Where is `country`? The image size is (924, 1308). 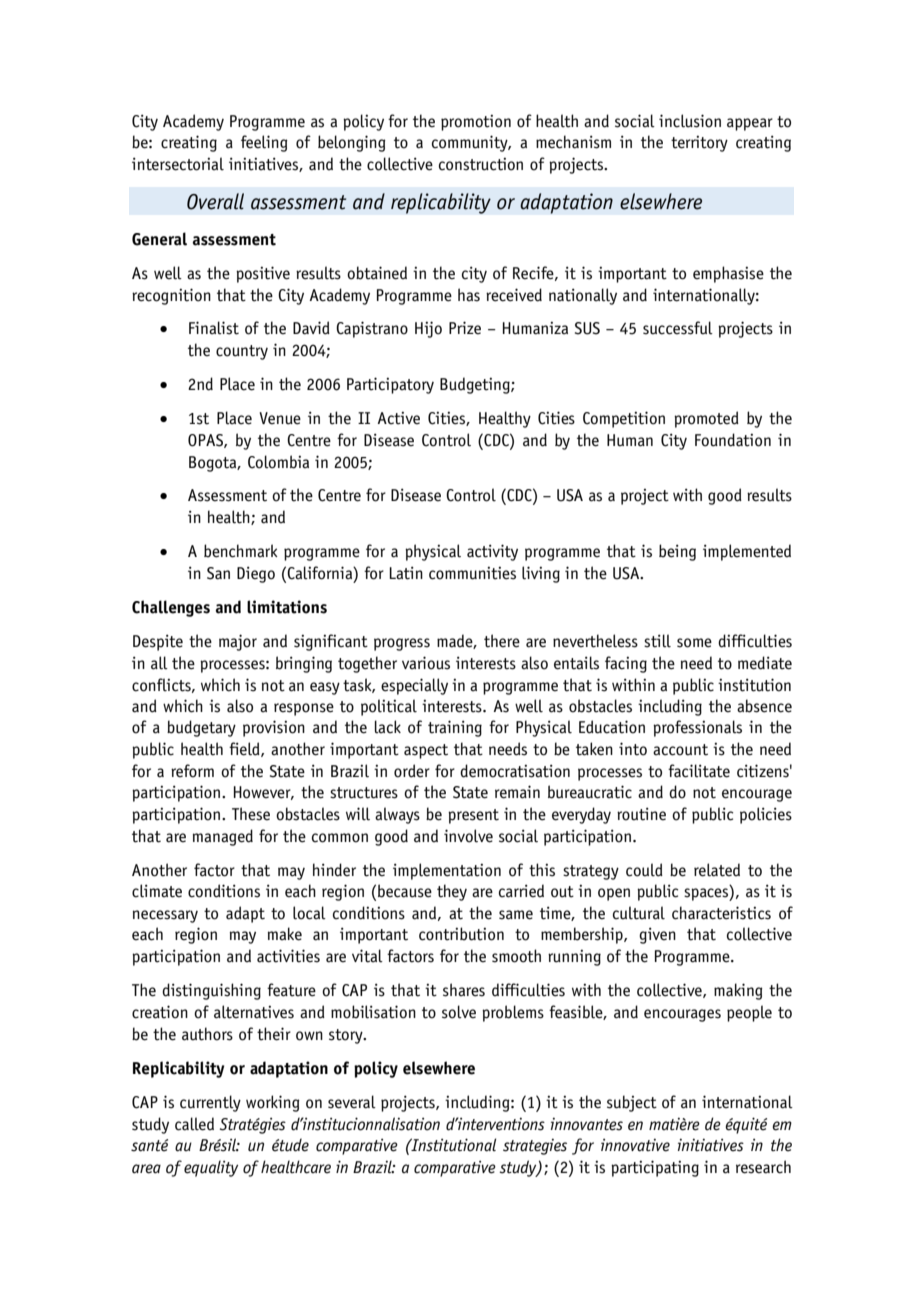 country is located at coordinates (242, 352).
